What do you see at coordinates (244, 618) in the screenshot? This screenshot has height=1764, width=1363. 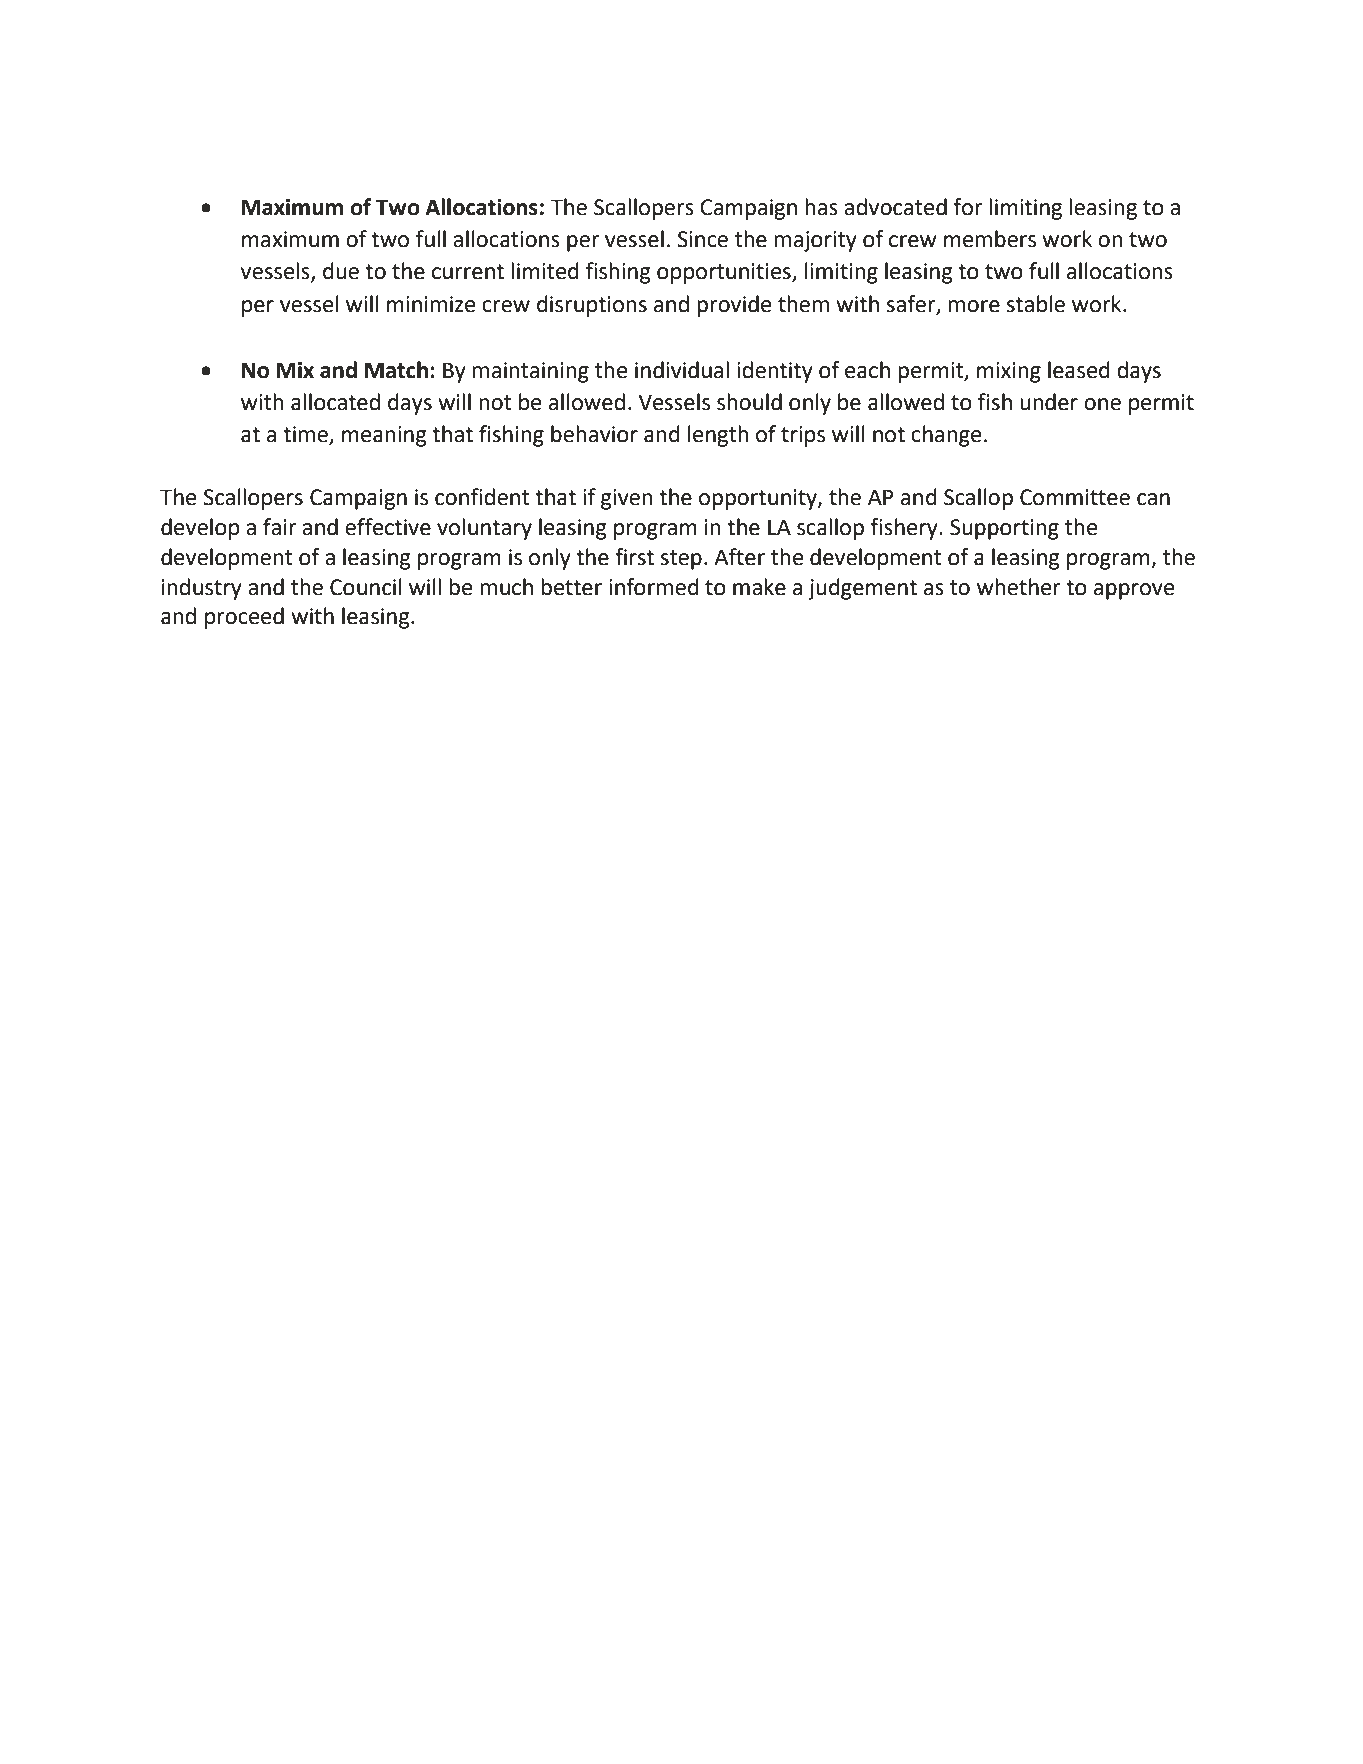 I see `proceed` at bounding box center [244, 618].
